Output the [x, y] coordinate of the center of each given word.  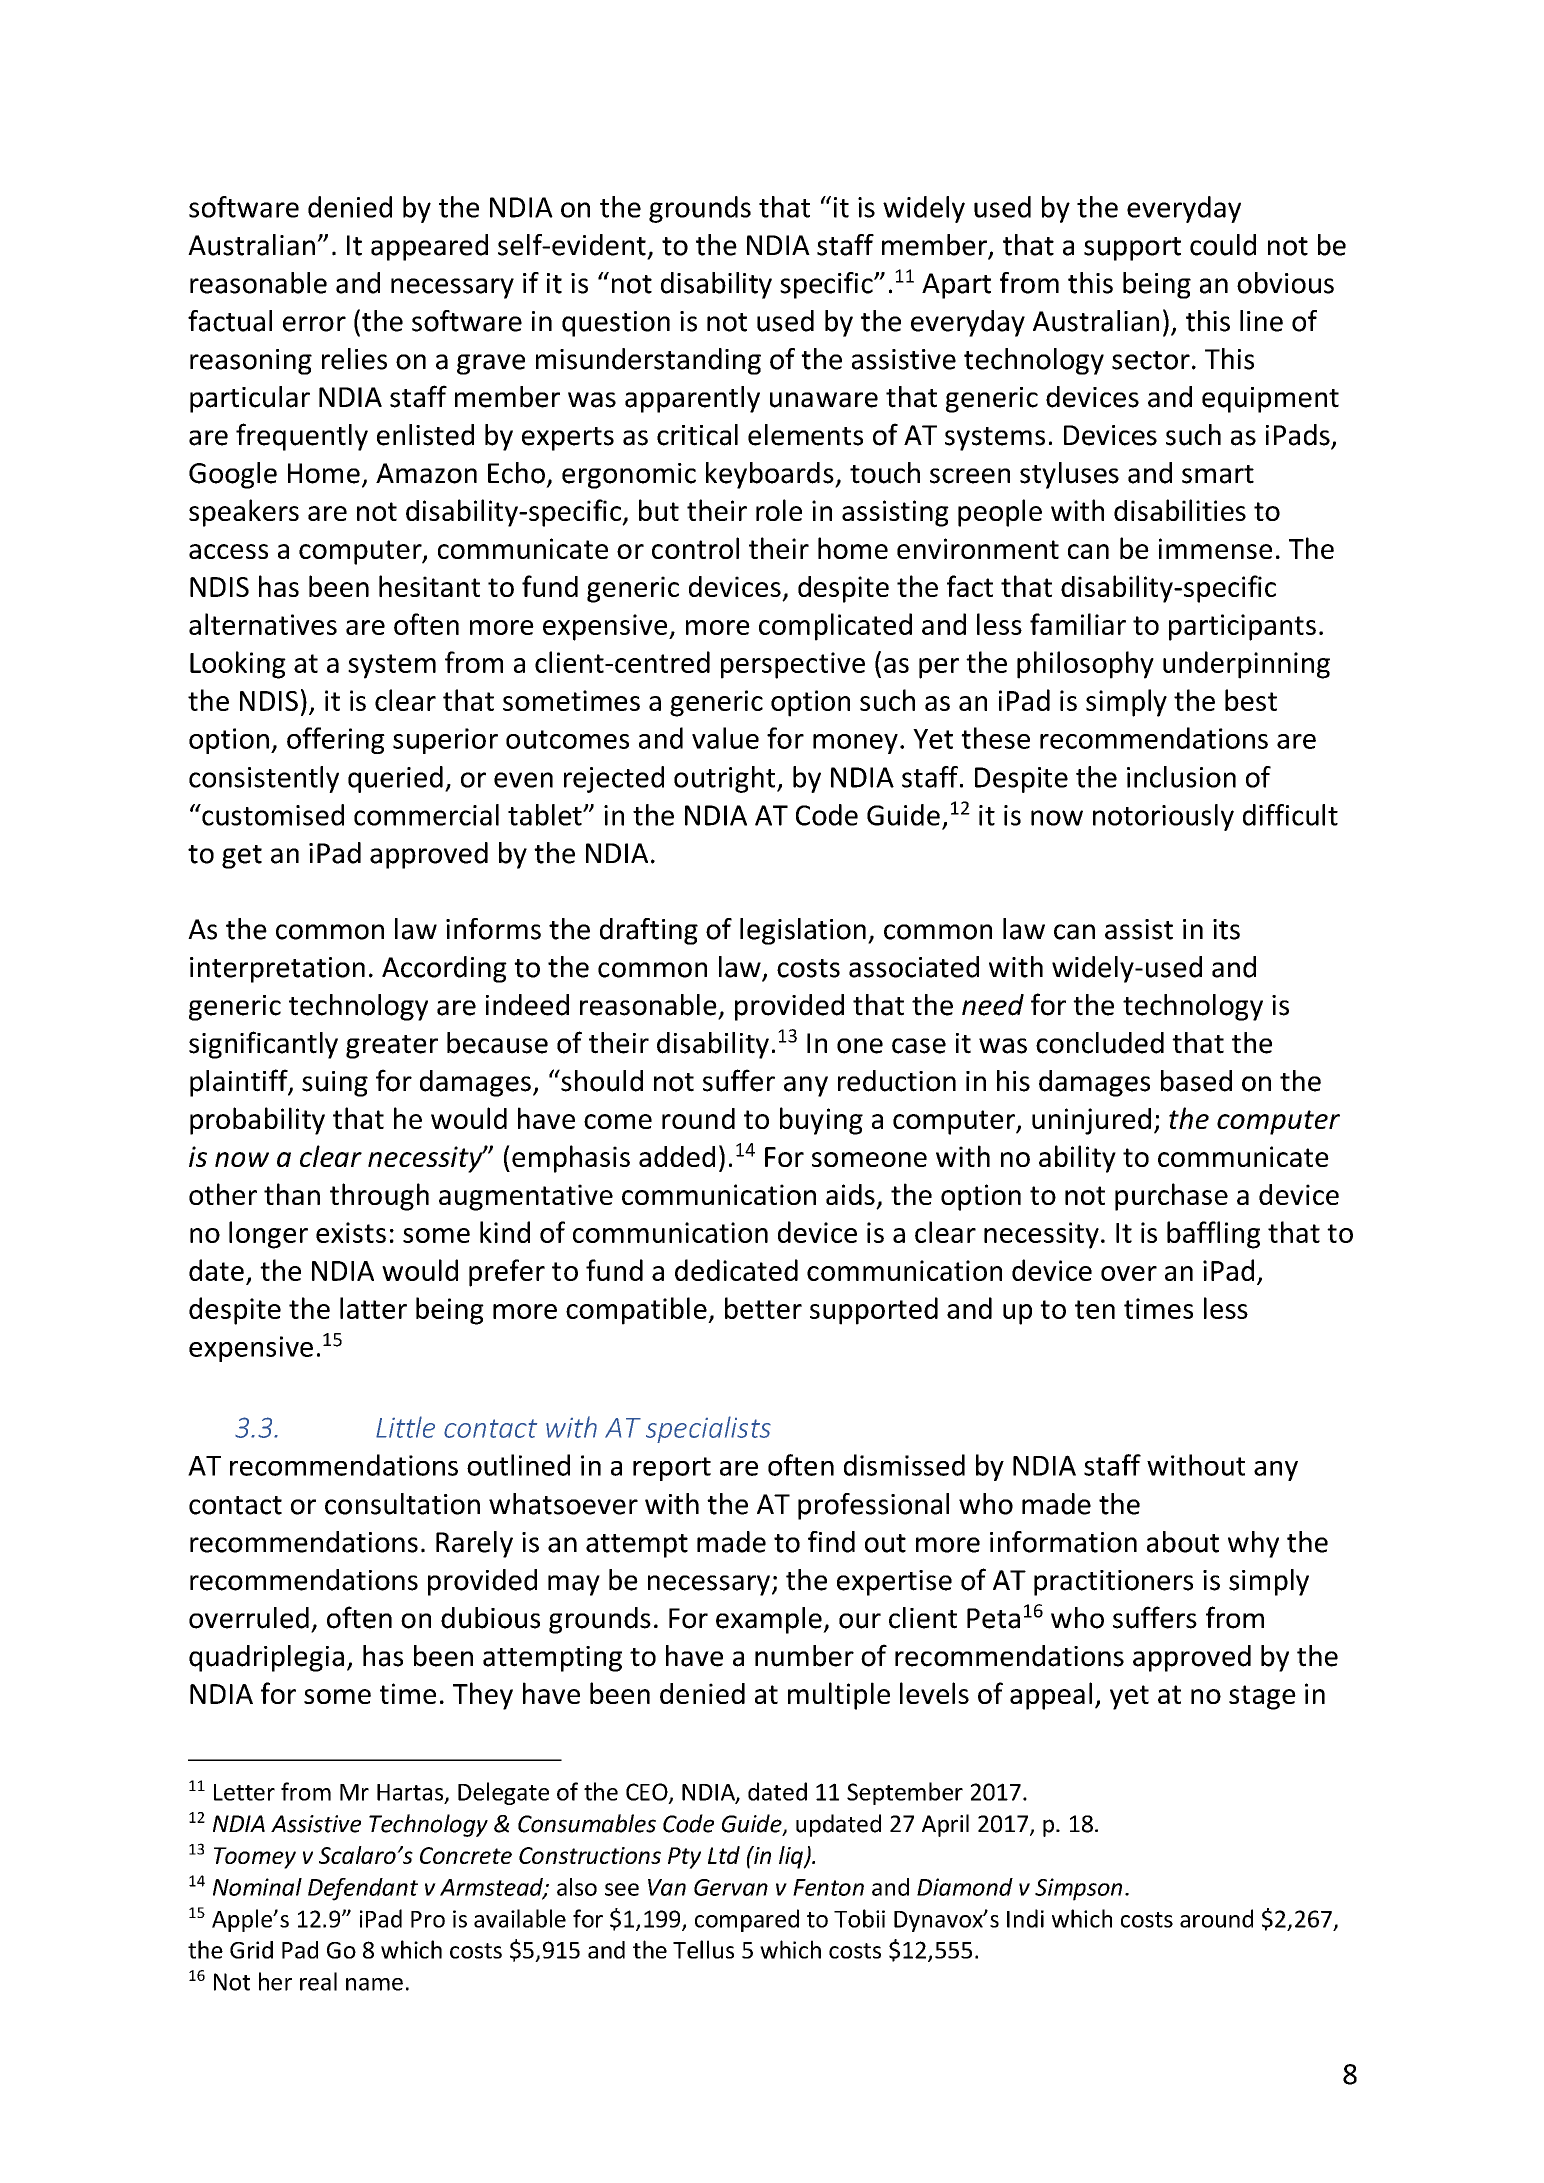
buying [821, 1121]
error [314, 324]
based [1196, 1081]
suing [335, 1084]
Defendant [363, 1889]
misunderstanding [648, 361]
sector [1151, 360]
